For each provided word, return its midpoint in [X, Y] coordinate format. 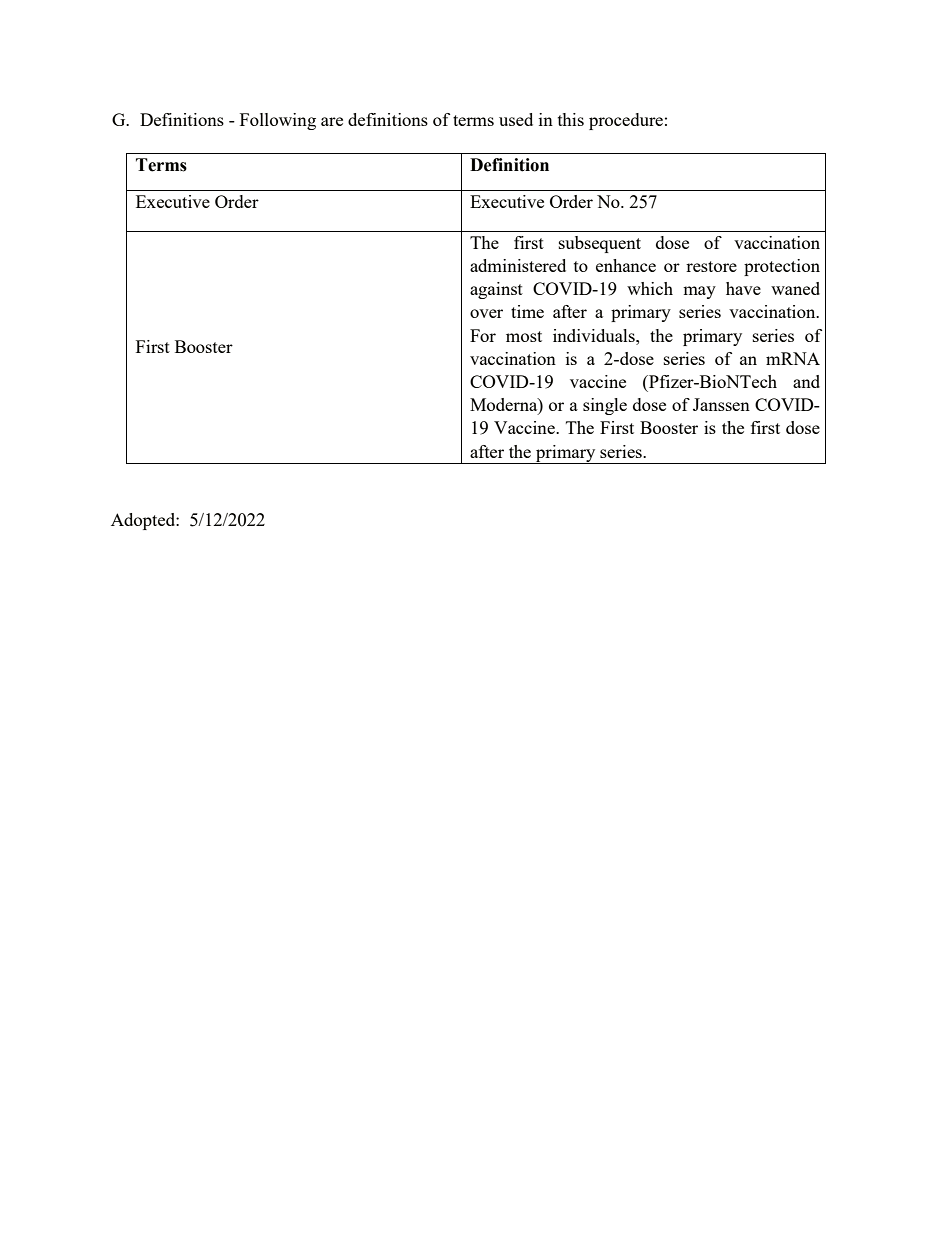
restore [711, 266]
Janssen [721, 404]
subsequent [600, 244]
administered [518, 265]
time [527, 311]
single [605, 406]
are [332, 121]
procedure [626, 121]
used [516, 119]
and [806, 381]
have [743, 288]
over [486, 313]
